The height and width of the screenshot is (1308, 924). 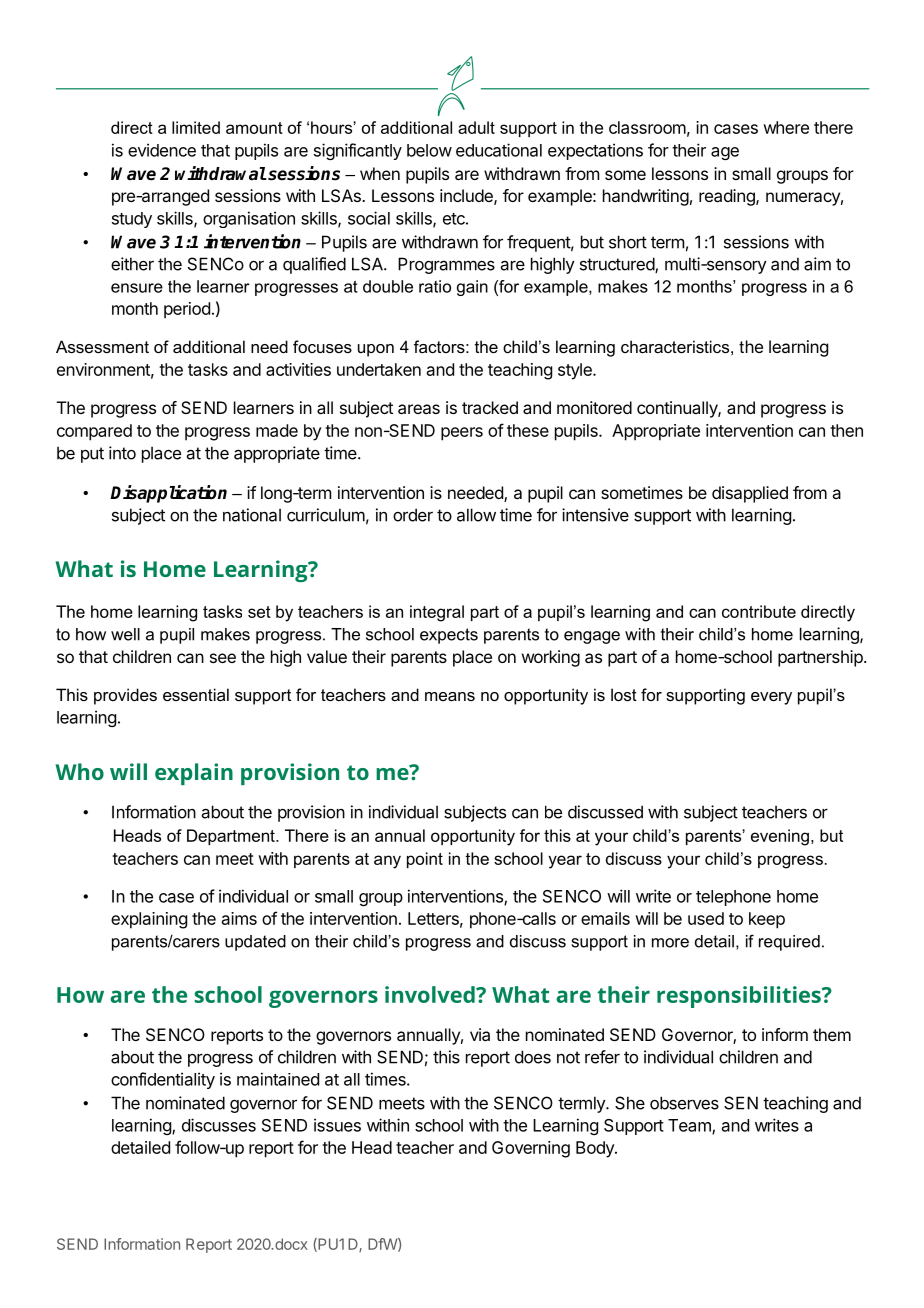 I want to click on evidence, so click(x=162, y=150).
